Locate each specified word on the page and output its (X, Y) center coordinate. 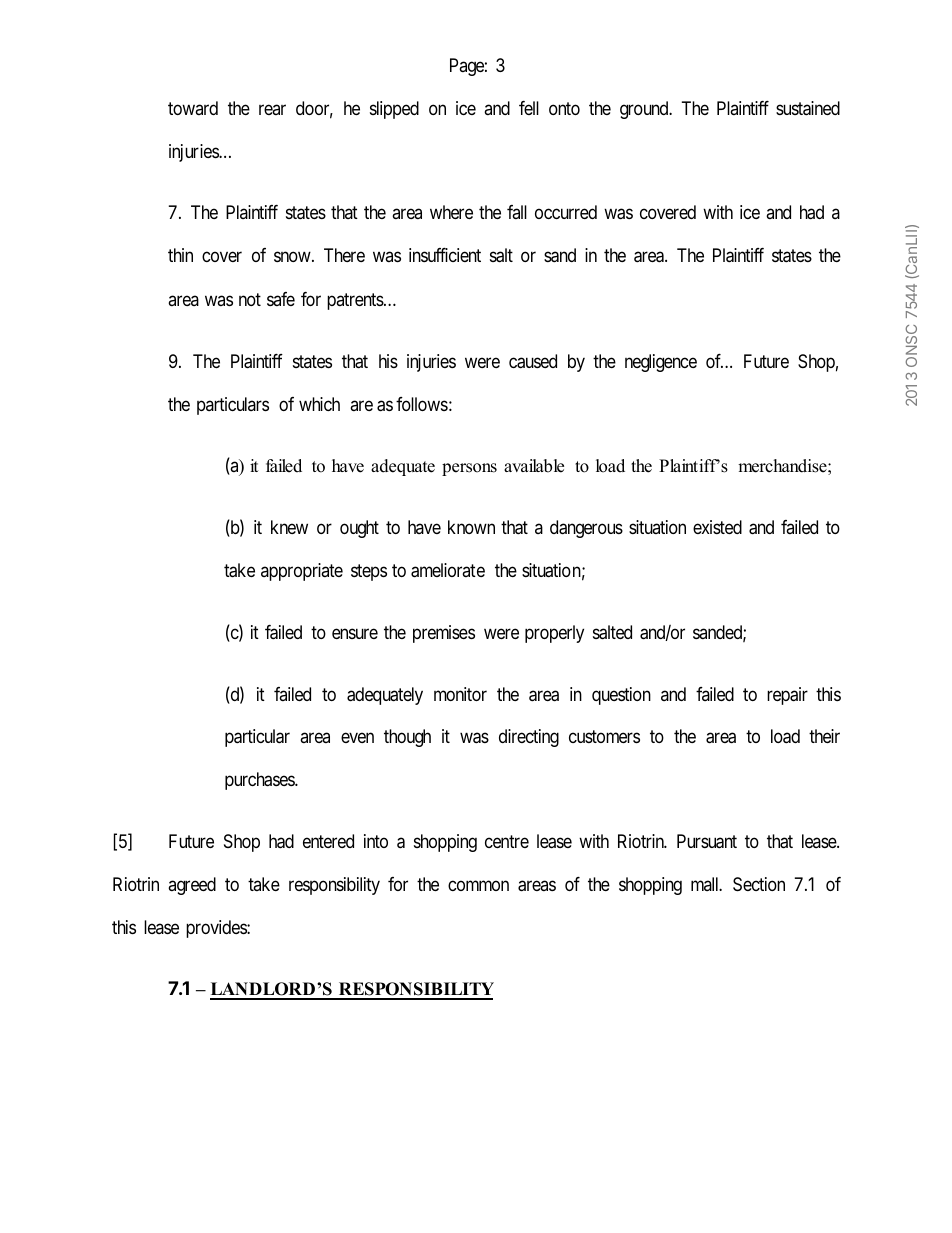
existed (717, 527)
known (471, 527)
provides (217, 929)
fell (529, 108)
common (478, 886)
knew (289, 527)
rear (272, 110)
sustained (808, 108)
